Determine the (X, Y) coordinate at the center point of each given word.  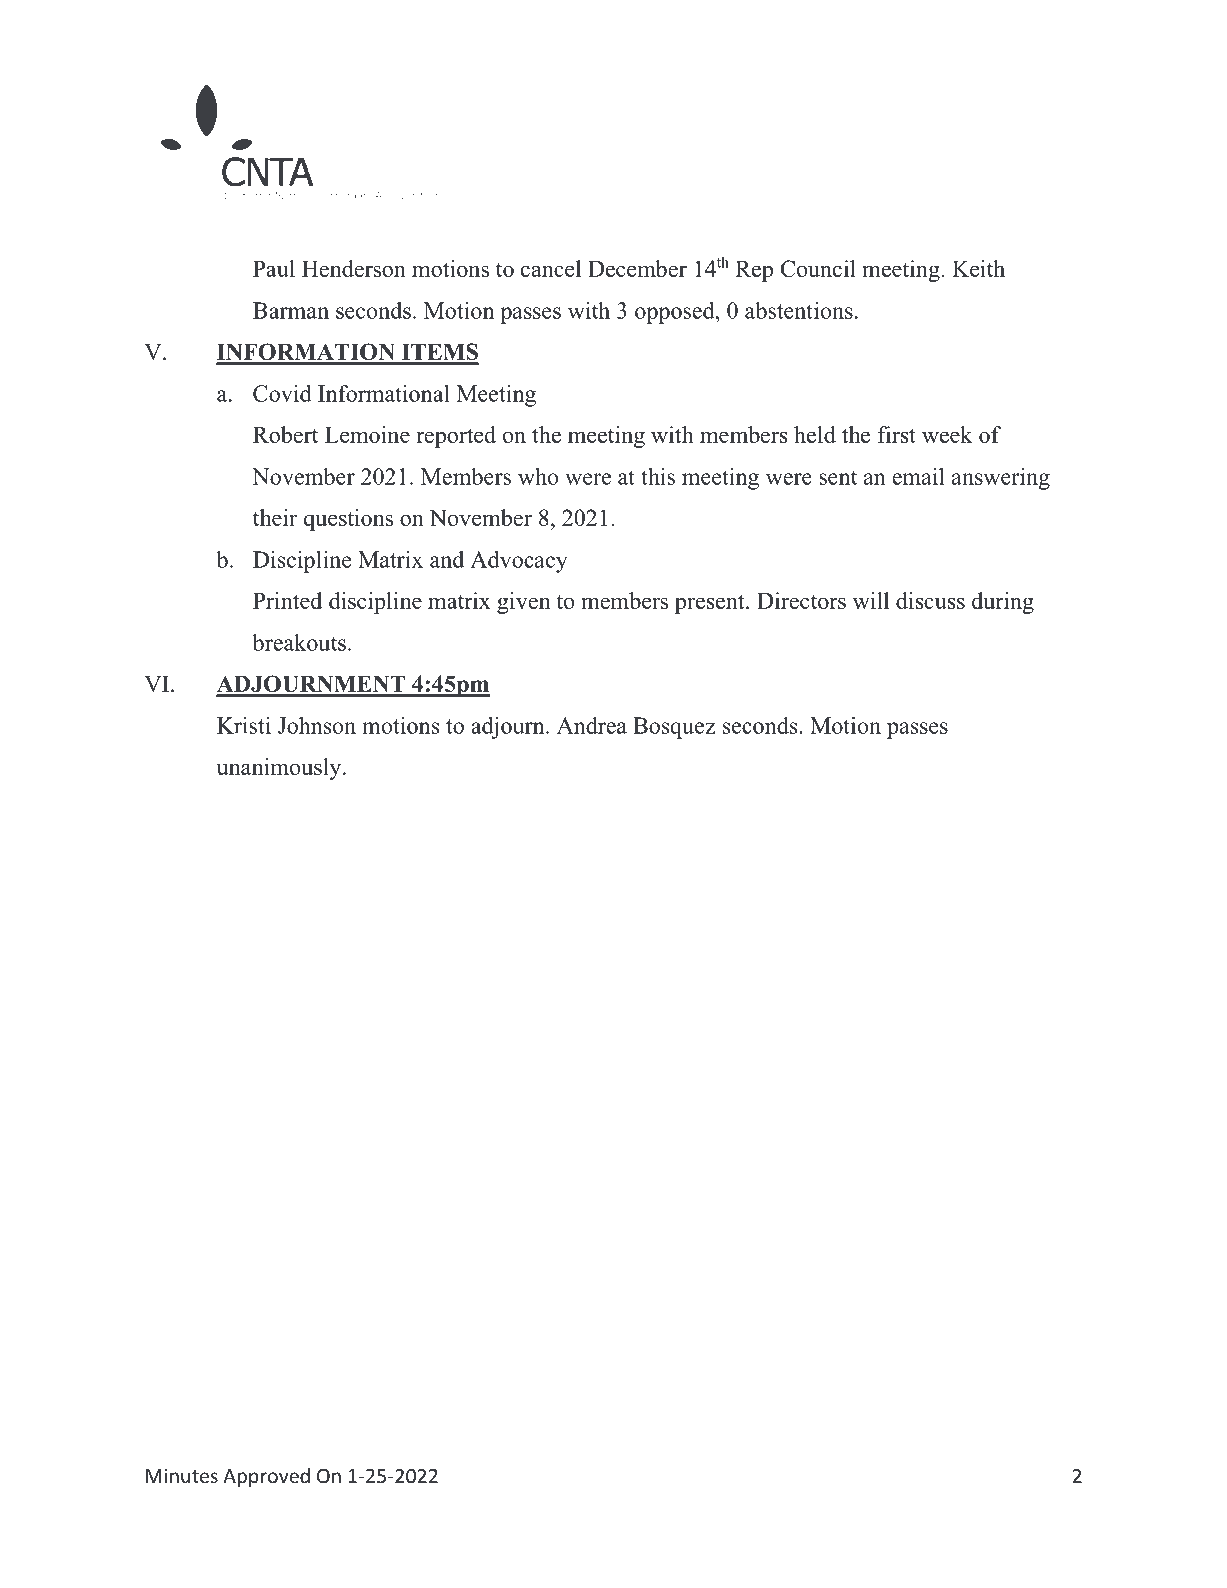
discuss (930, 600)
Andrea (592, 725)
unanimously (280, 769)
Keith (978, 268)
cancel (551, 268)
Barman (291, 310)
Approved (266, 1477)
